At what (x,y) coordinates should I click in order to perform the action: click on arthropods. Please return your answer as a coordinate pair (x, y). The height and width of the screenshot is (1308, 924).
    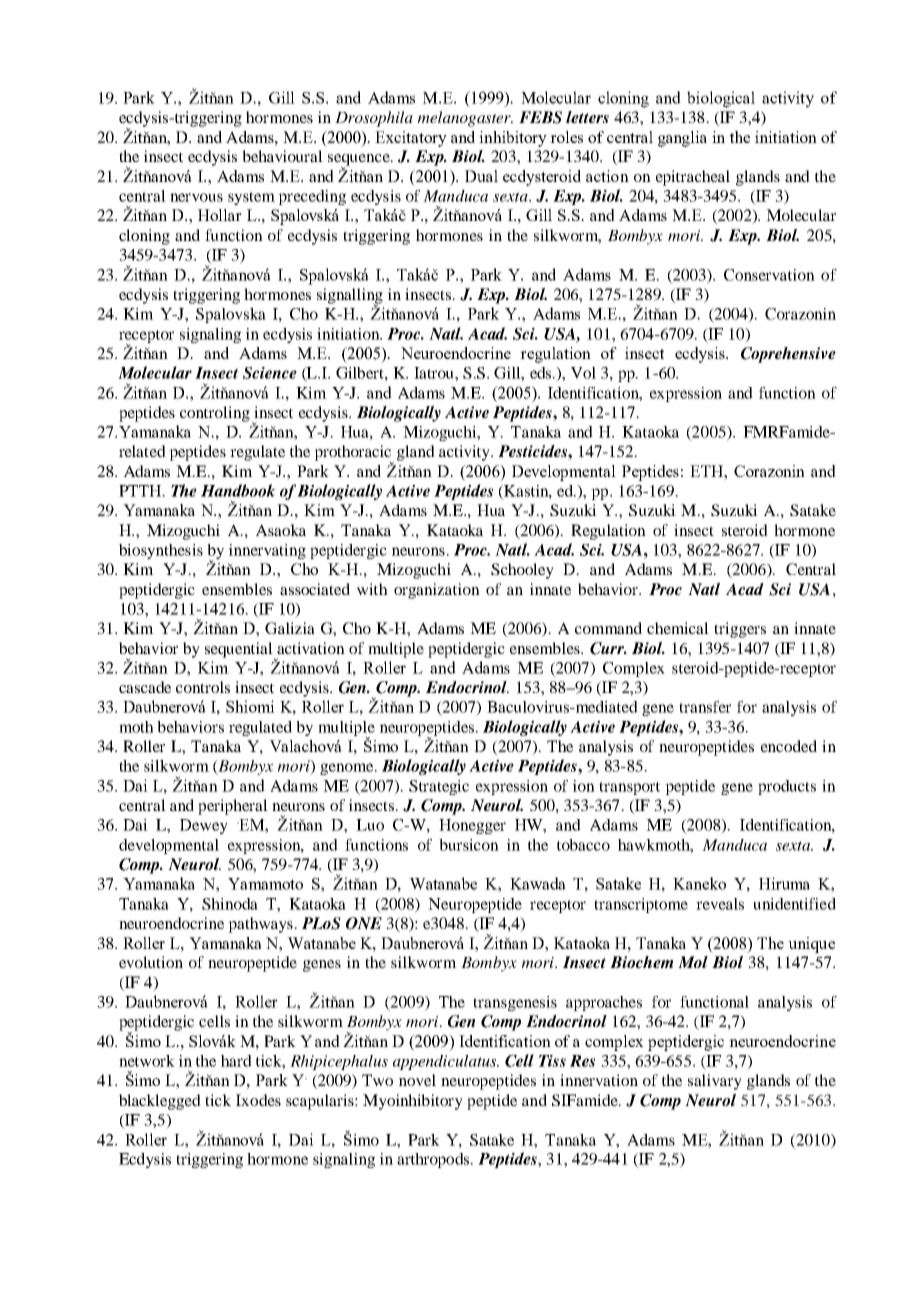
    Looking at the image, I should click on (434, 1160).
